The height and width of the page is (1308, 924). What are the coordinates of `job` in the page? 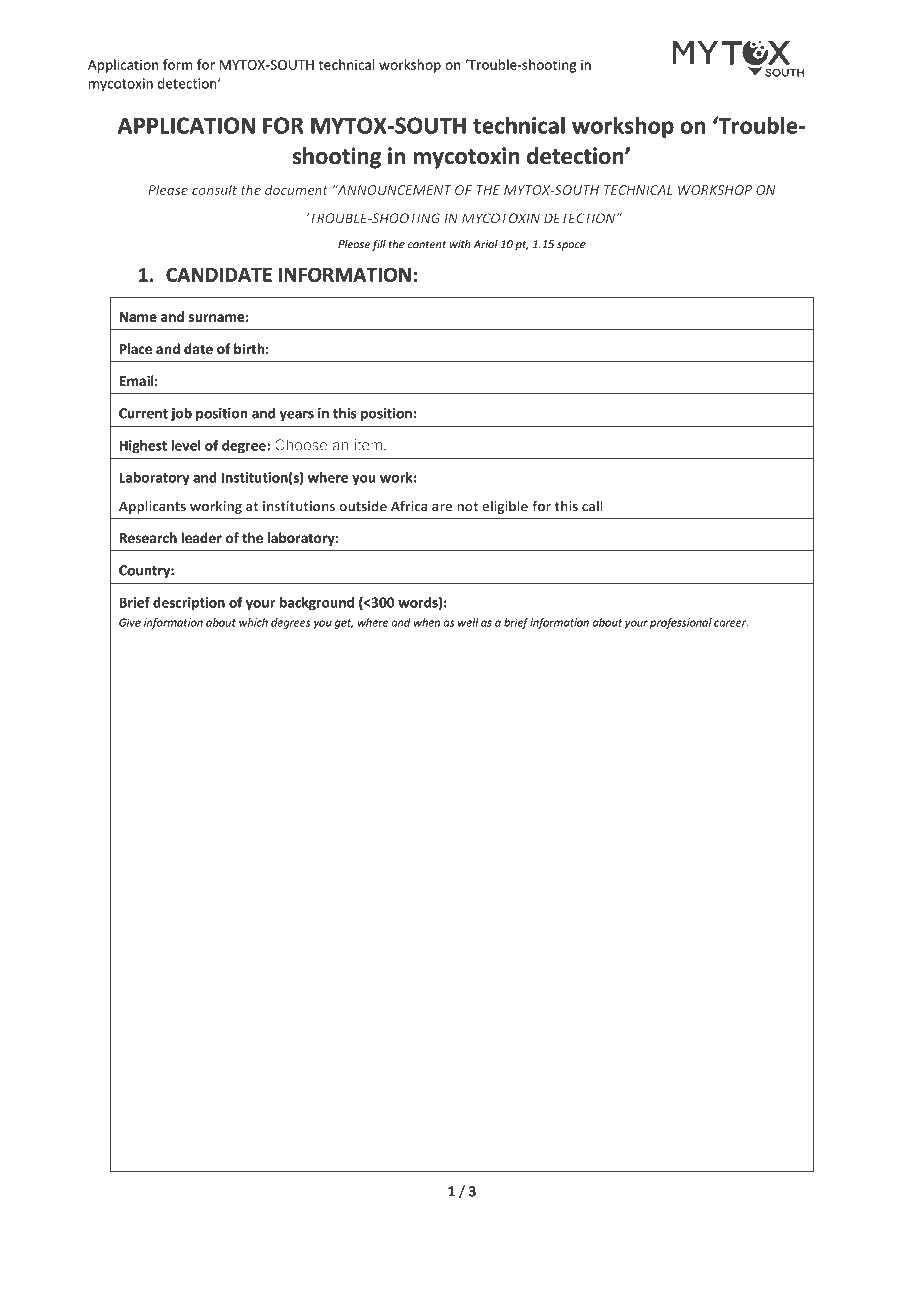 It's located at (181, 414).
